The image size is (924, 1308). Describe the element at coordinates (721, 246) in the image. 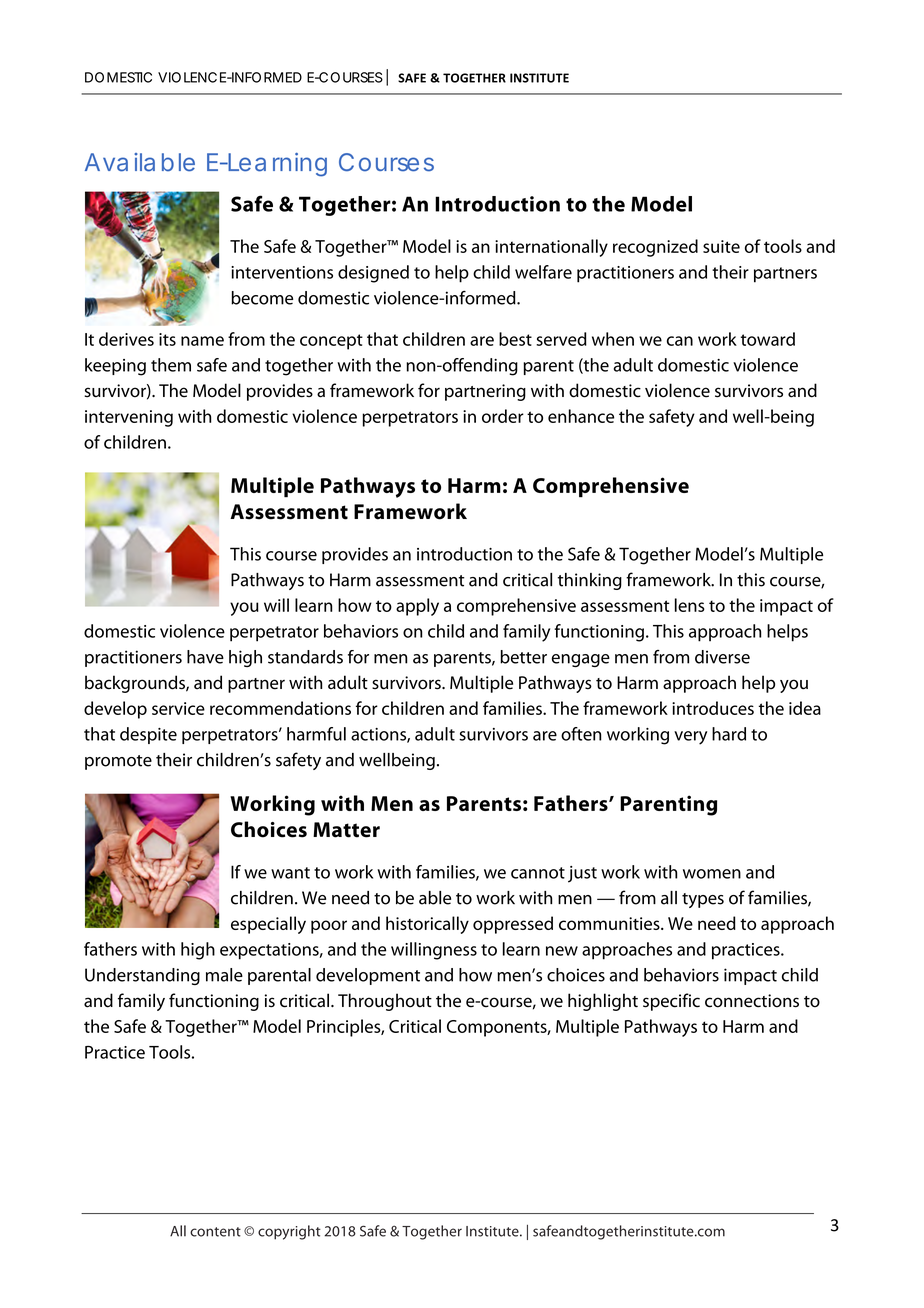

I see `suite` at that location.
